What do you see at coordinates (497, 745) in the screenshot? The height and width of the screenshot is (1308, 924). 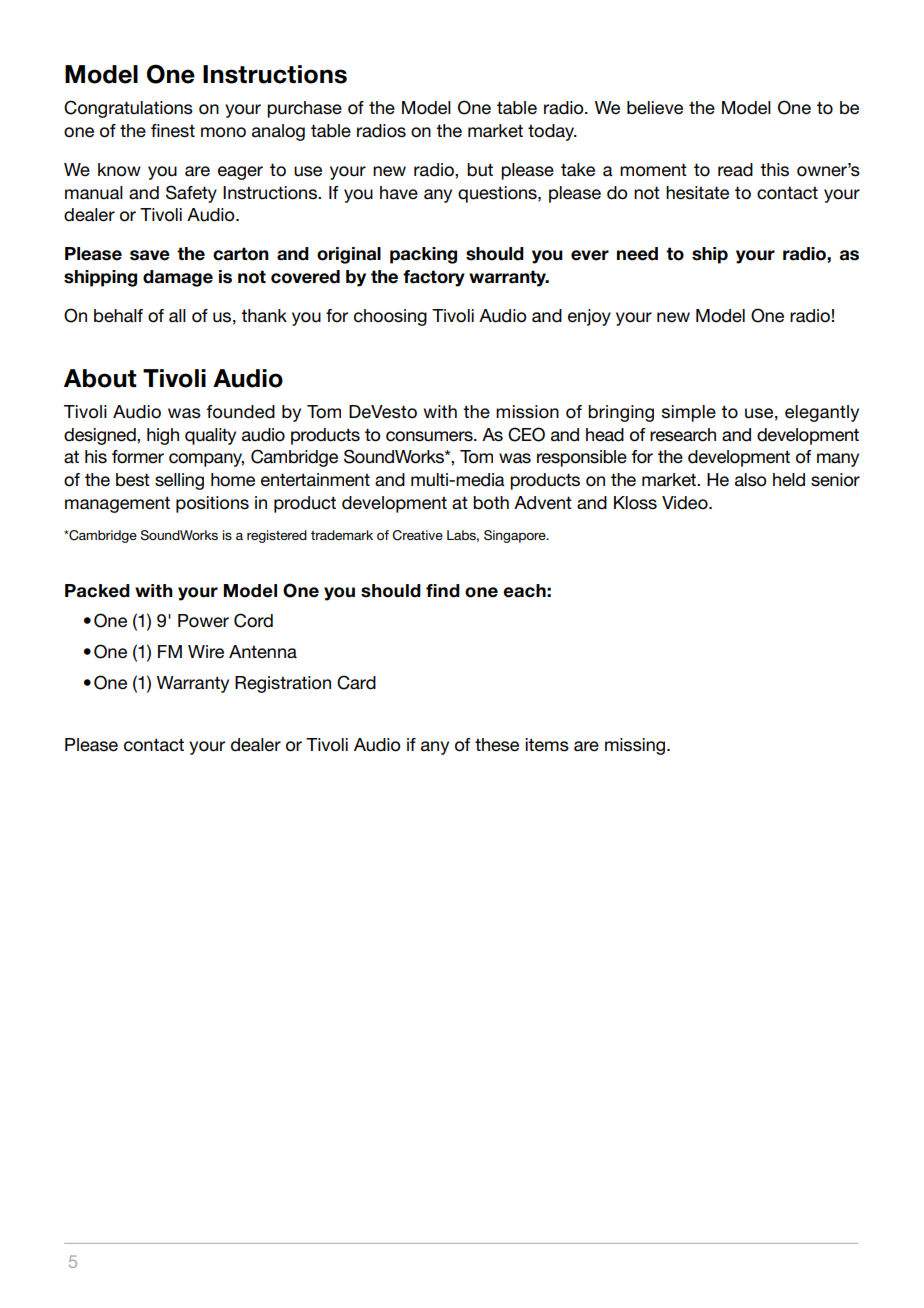 I see `these` at bounding box center [497, 745].
